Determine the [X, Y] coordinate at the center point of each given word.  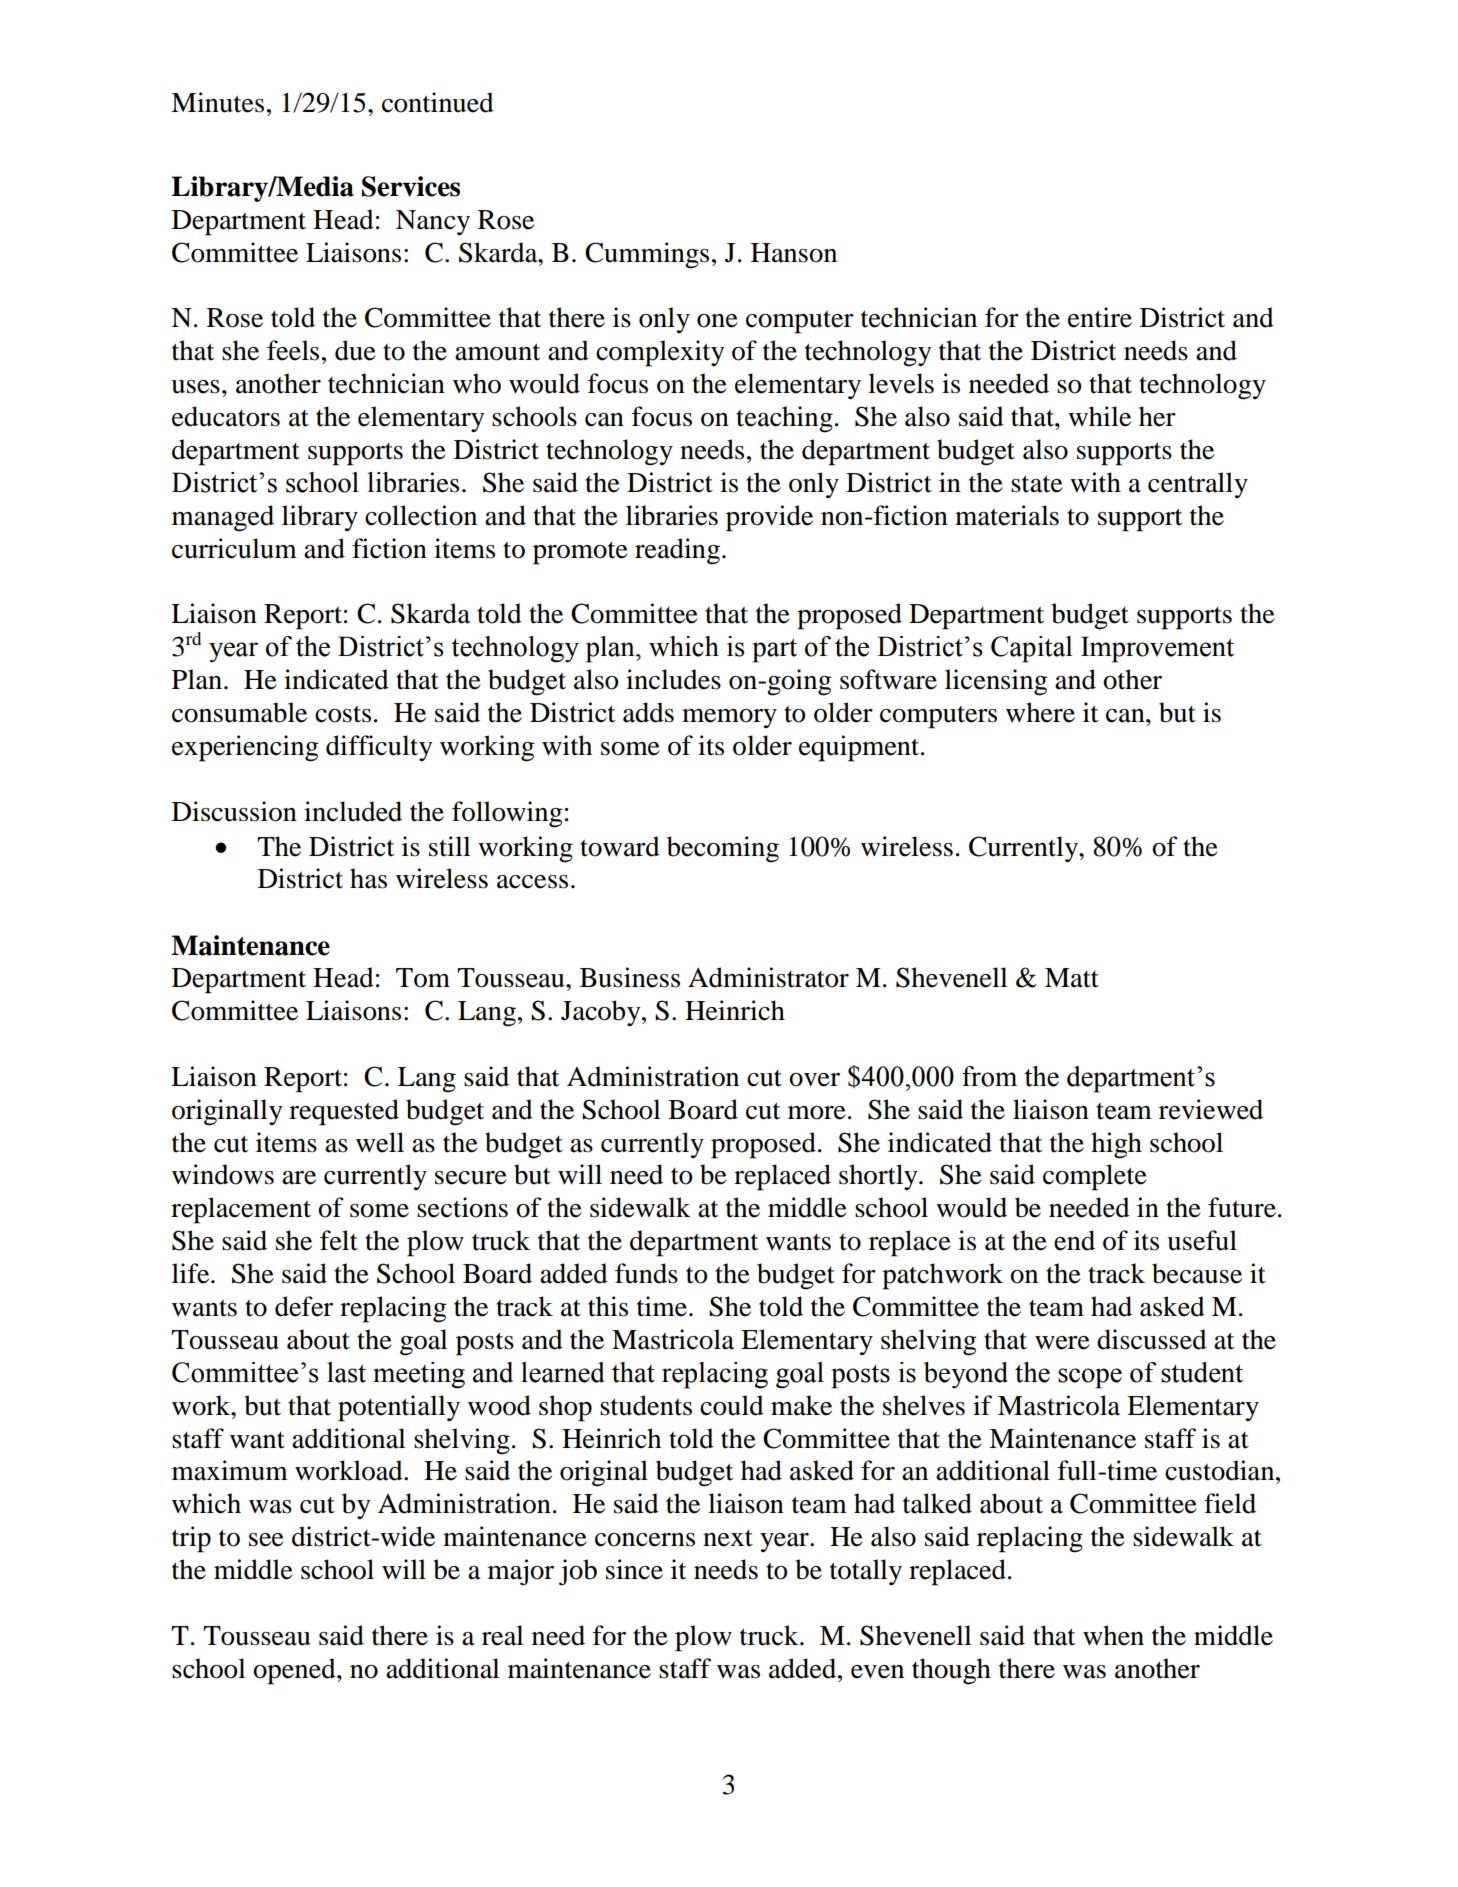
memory [729, 718]
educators [226, 416]
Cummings [647, 255]
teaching [784, 419]
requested [344, 1112]
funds [646, 1273]
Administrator [768, 977]
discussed [1152, 1339]
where [1040, 712]
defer [304, 1306]
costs [343, 714]
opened [295, 1671]
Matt [1072, 978]
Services [411, 186]
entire [1100, 317]
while [1099, 416]
